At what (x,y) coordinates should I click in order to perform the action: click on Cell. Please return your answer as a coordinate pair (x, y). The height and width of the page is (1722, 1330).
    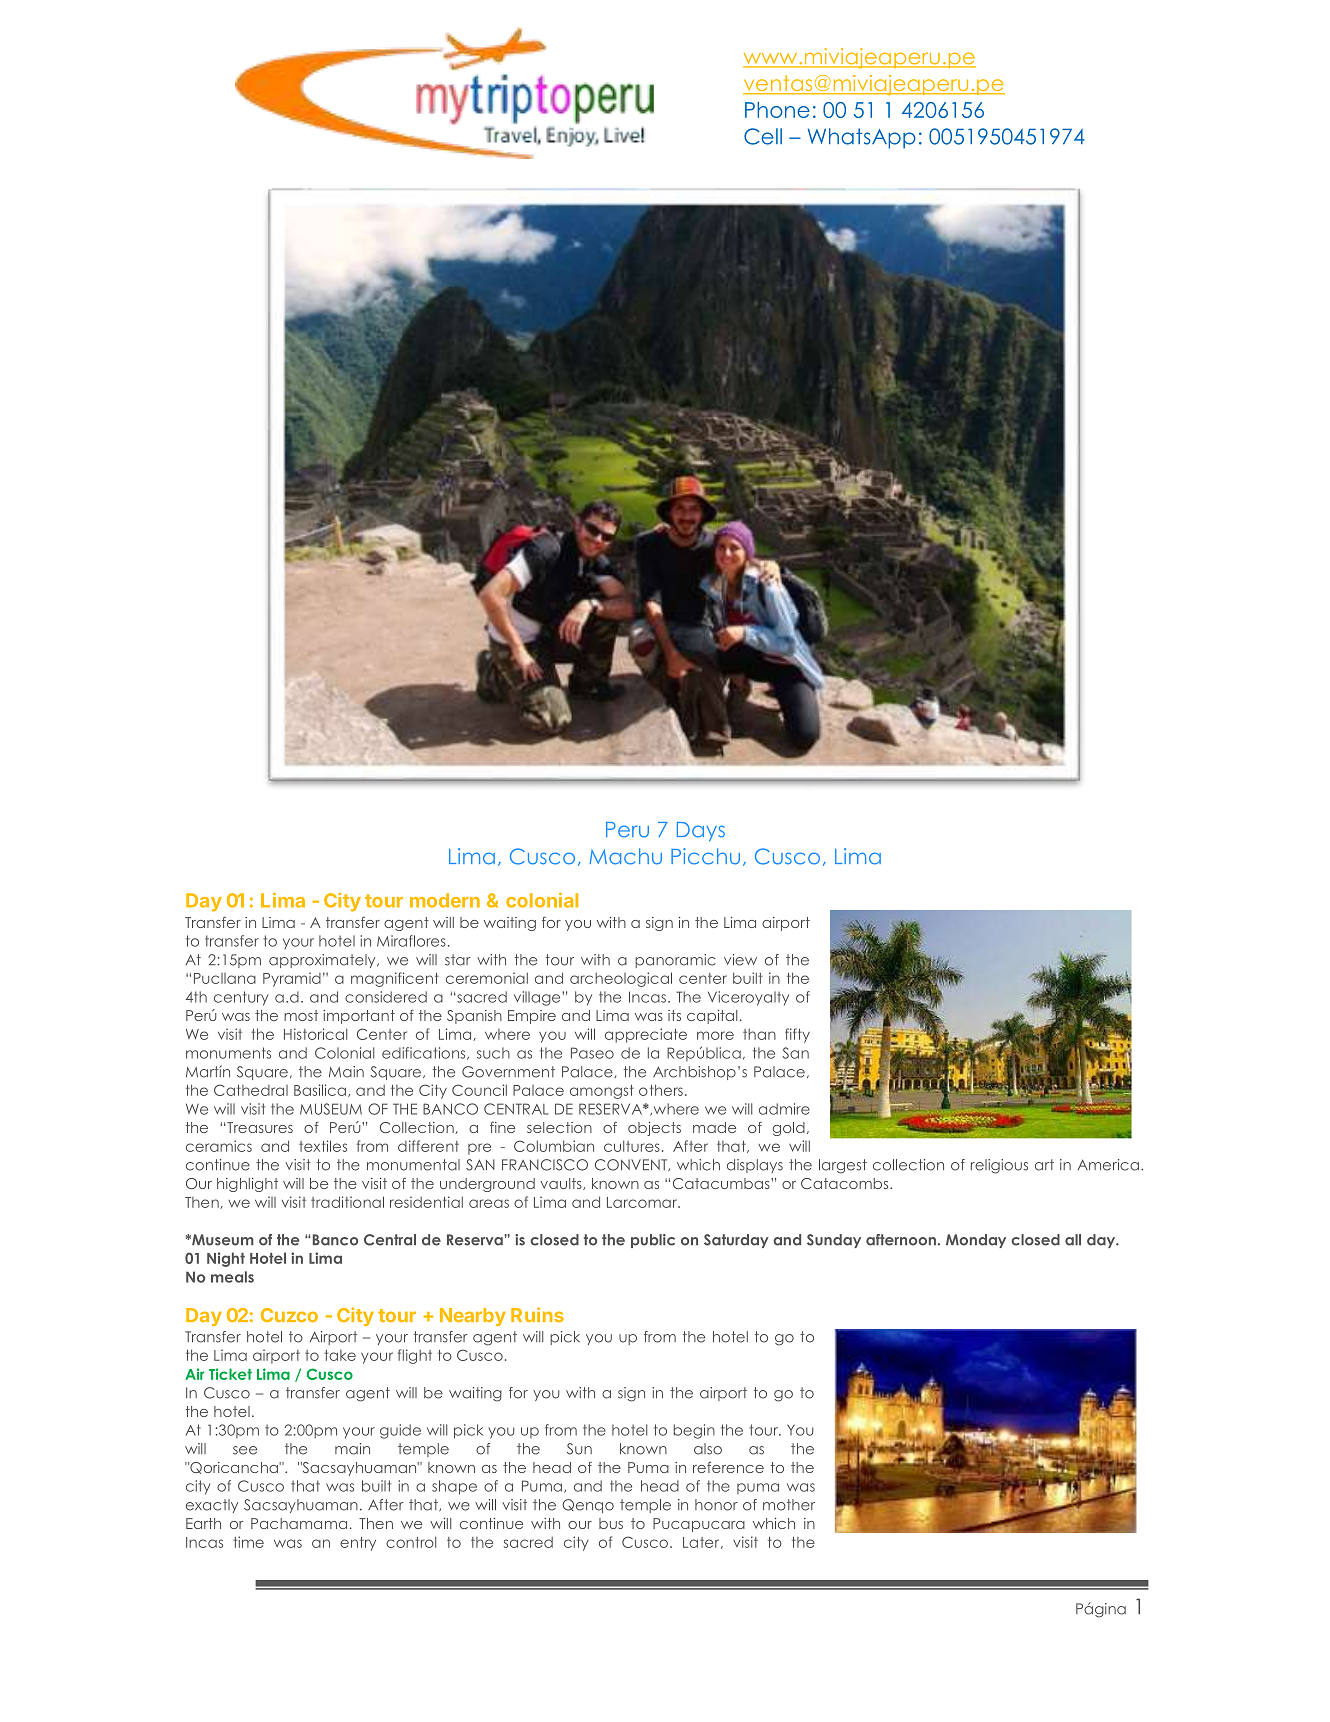
    Looking at the image, I should click on (763, 136).
